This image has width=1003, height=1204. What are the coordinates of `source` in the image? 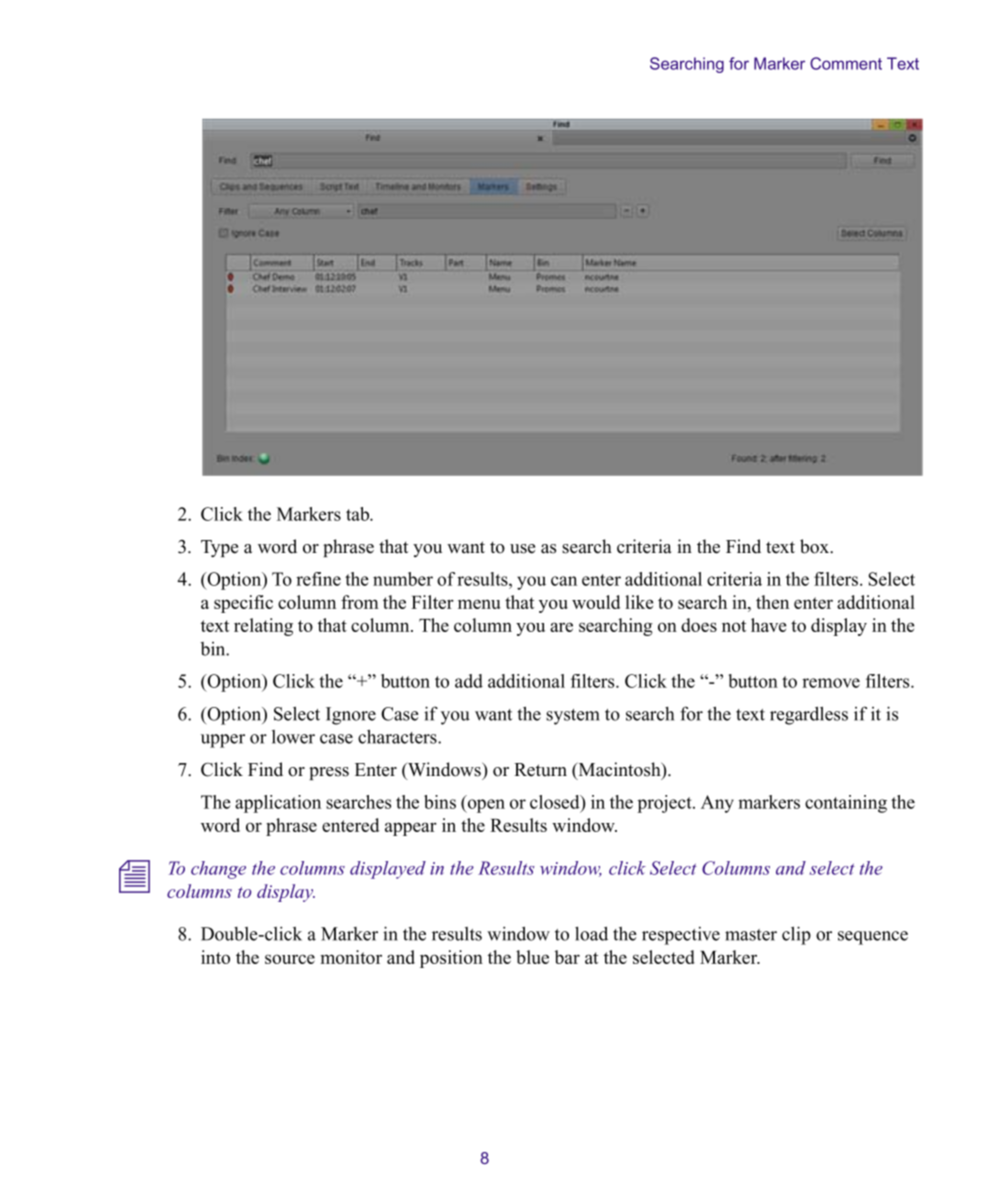 It's located at (290, 959).
